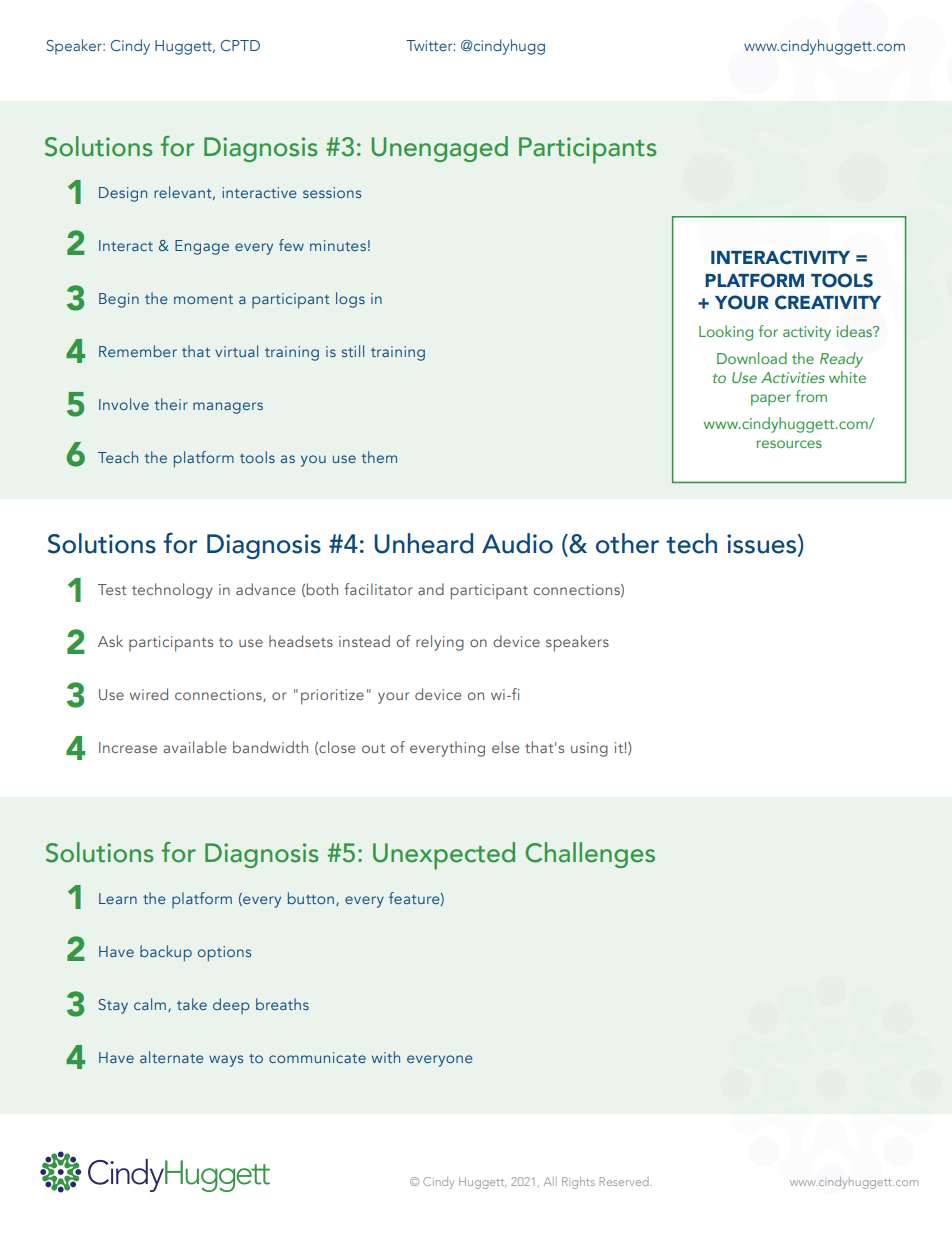 The image size is (952, 1233). I want to click on minutes, so click(338, 245).
